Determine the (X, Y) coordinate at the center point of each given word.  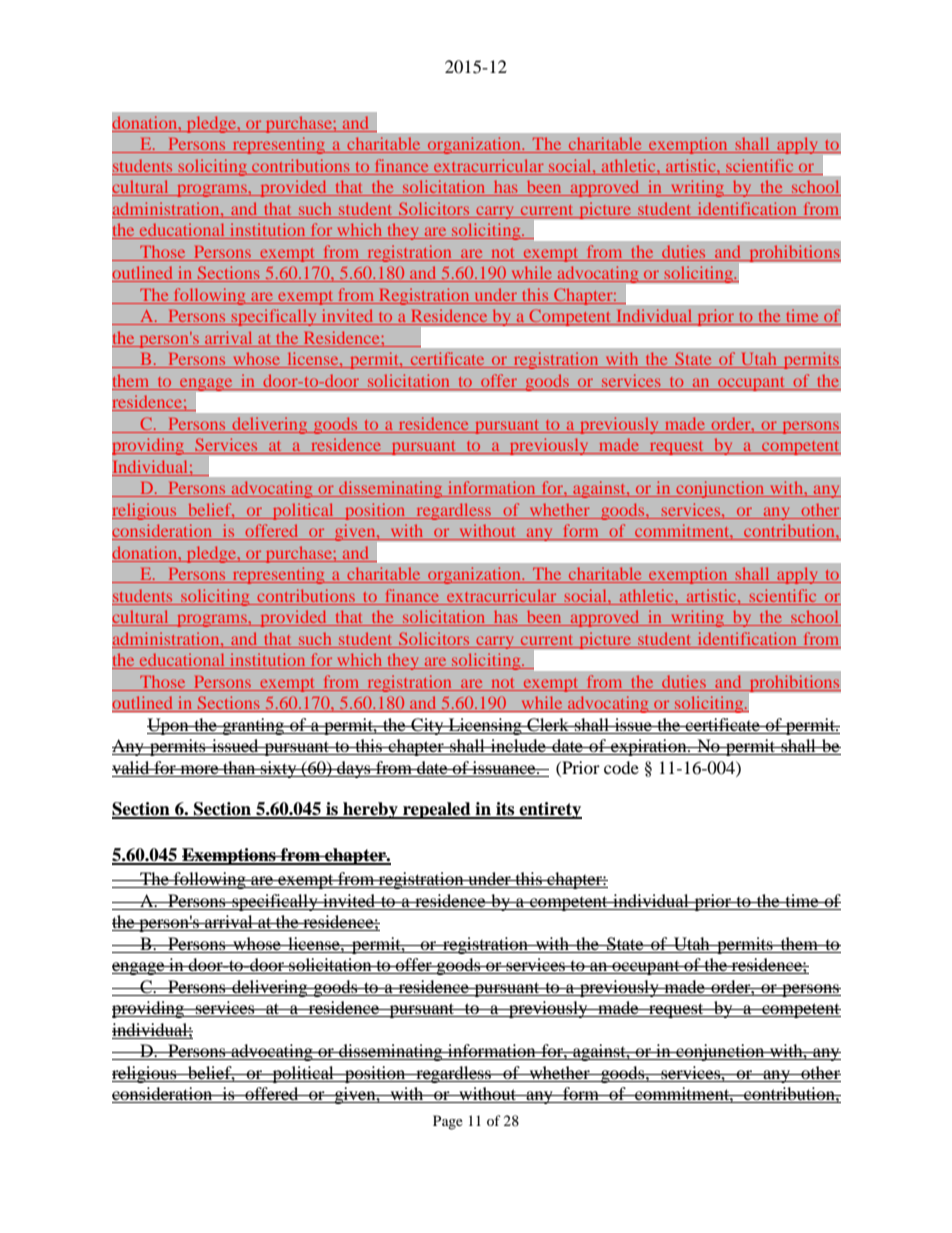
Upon (169, 726)
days (354, 769)
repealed (437, 810)
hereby (370, 810)
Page (448, 1122)
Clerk (548, 725)
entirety (549, 810)
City (427, 726)
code (621, 767)
